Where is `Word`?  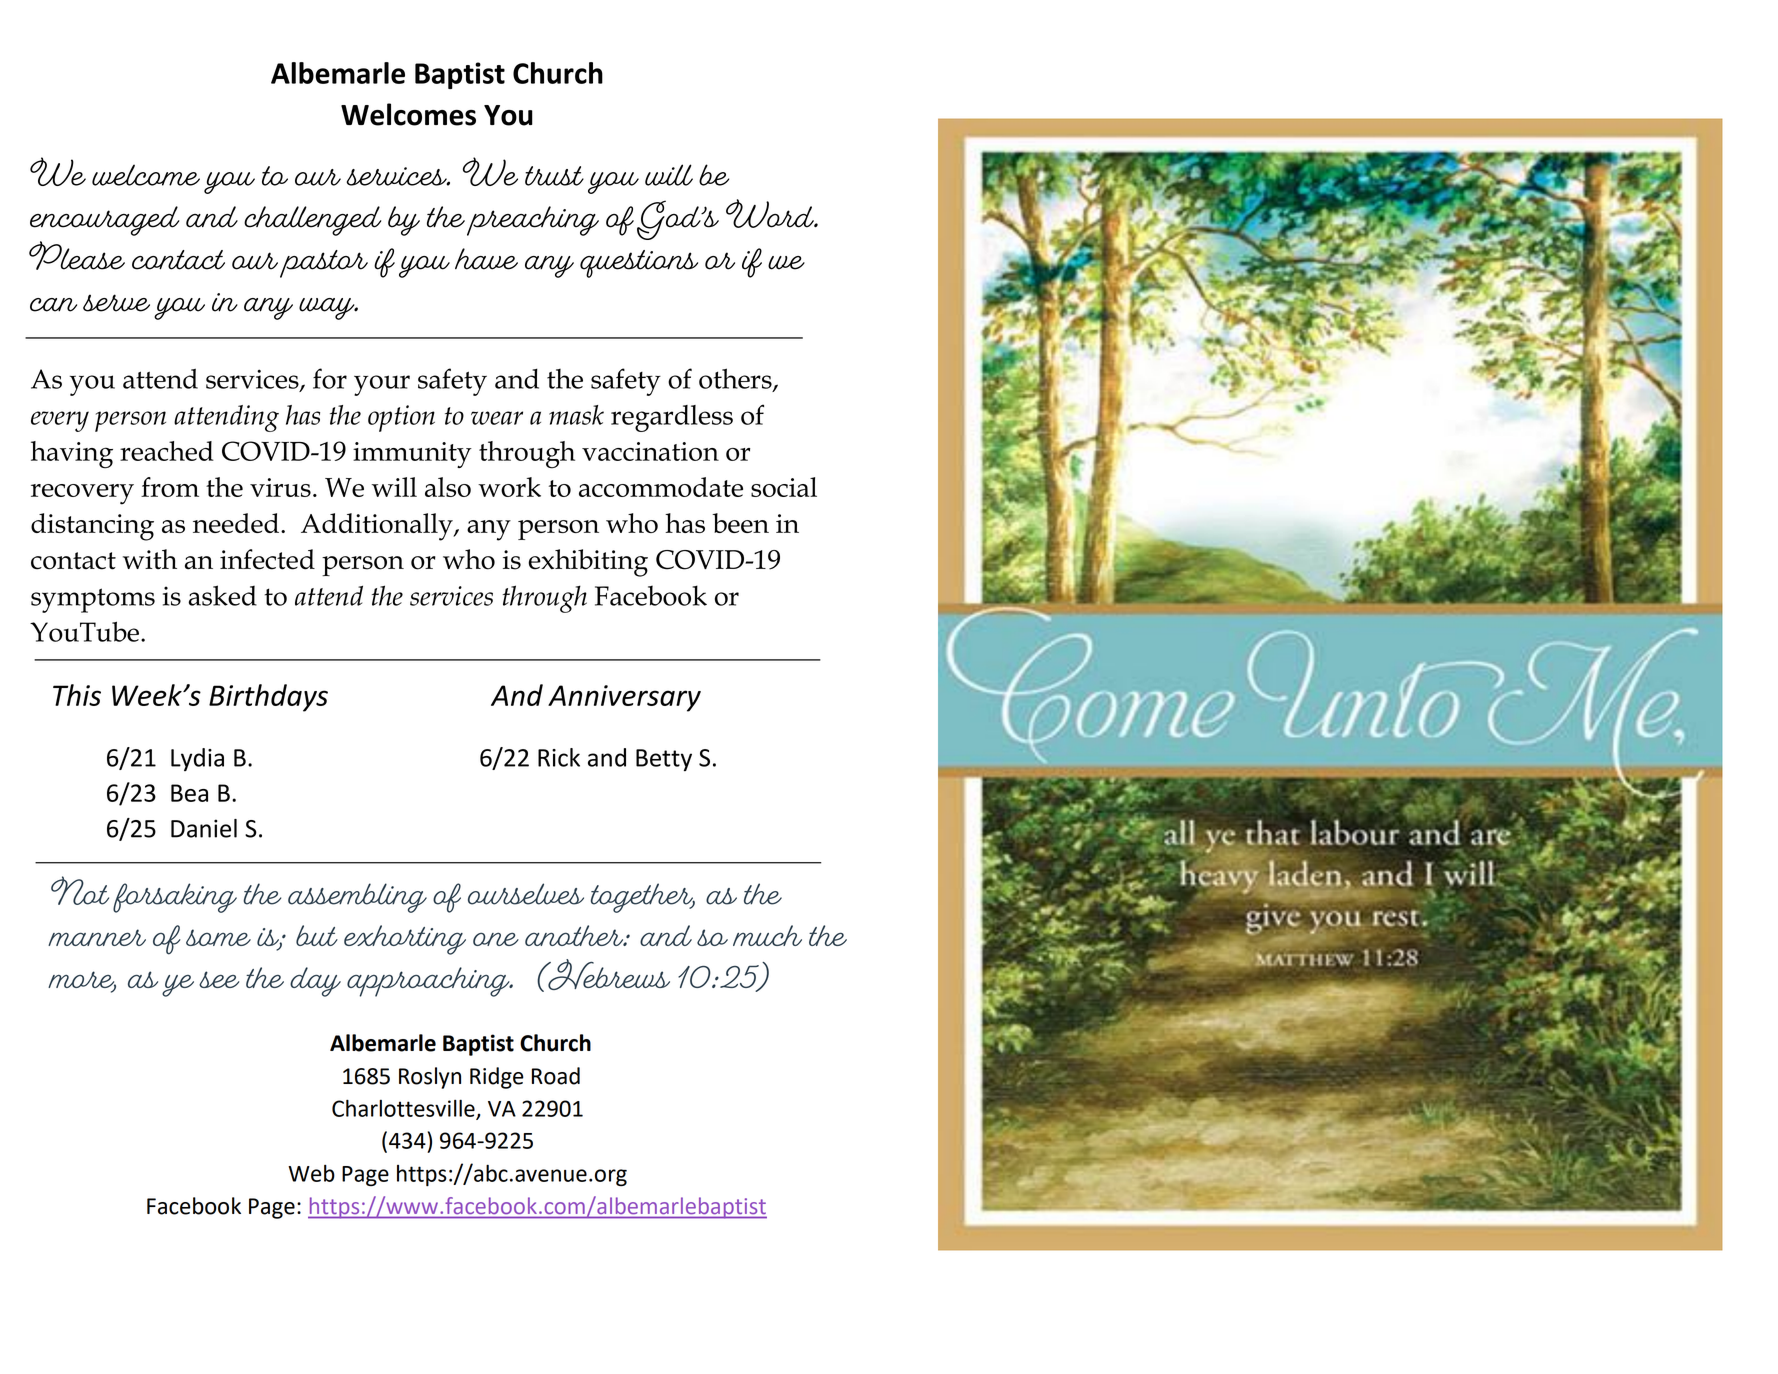
Word is located at coordinates (771, 213).
